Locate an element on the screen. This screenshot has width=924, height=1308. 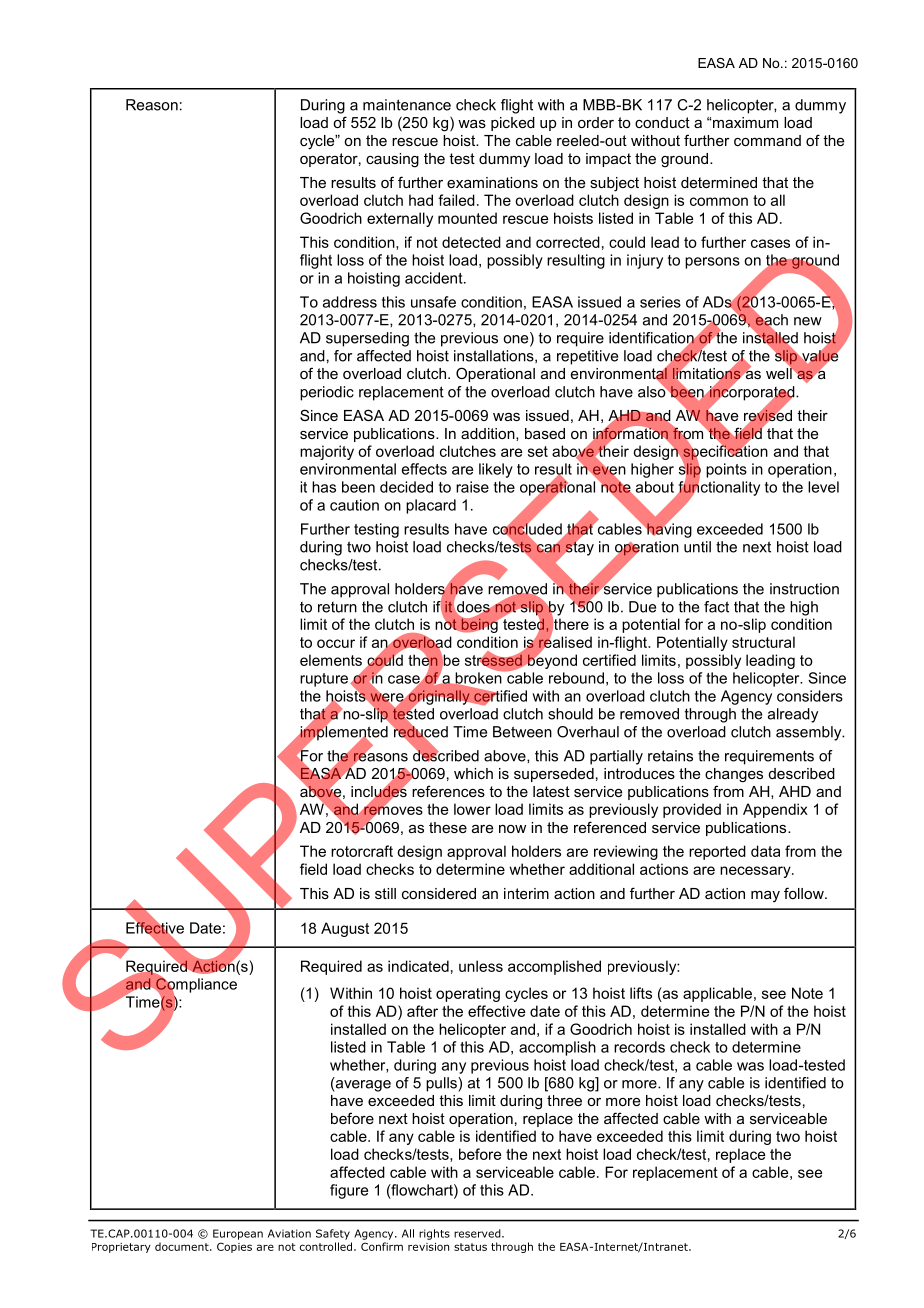
has is located at coordinates (324, 487).
